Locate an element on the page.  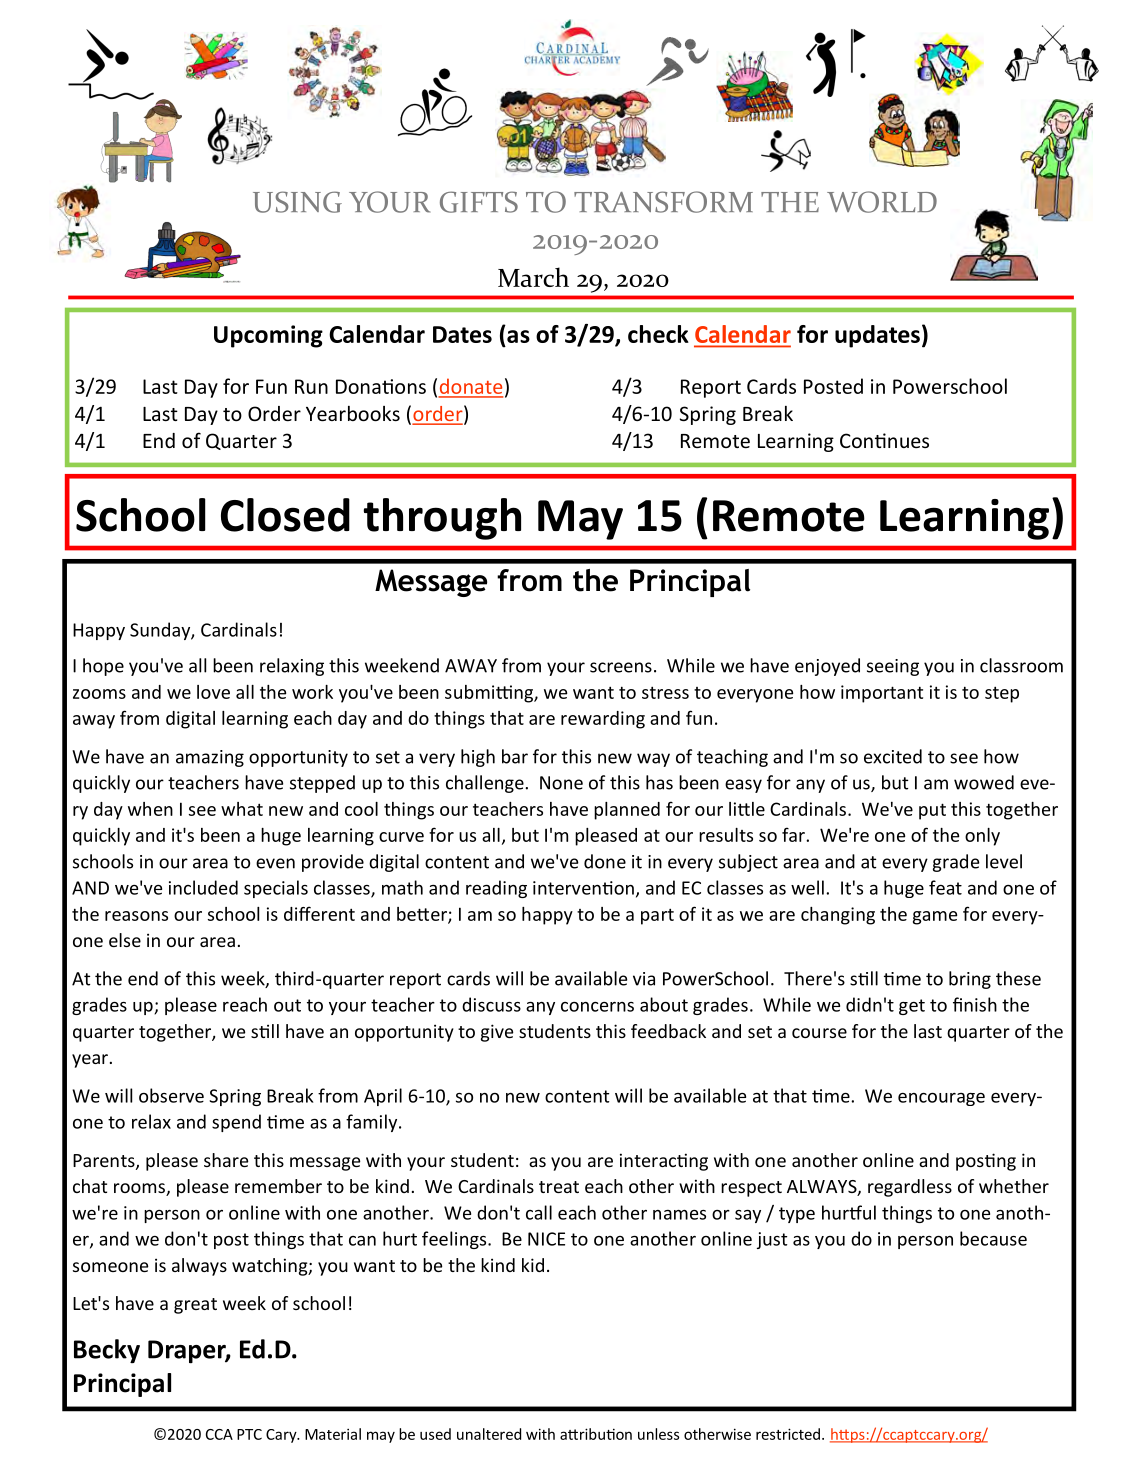
USING is located at coordinates (297, 202).
